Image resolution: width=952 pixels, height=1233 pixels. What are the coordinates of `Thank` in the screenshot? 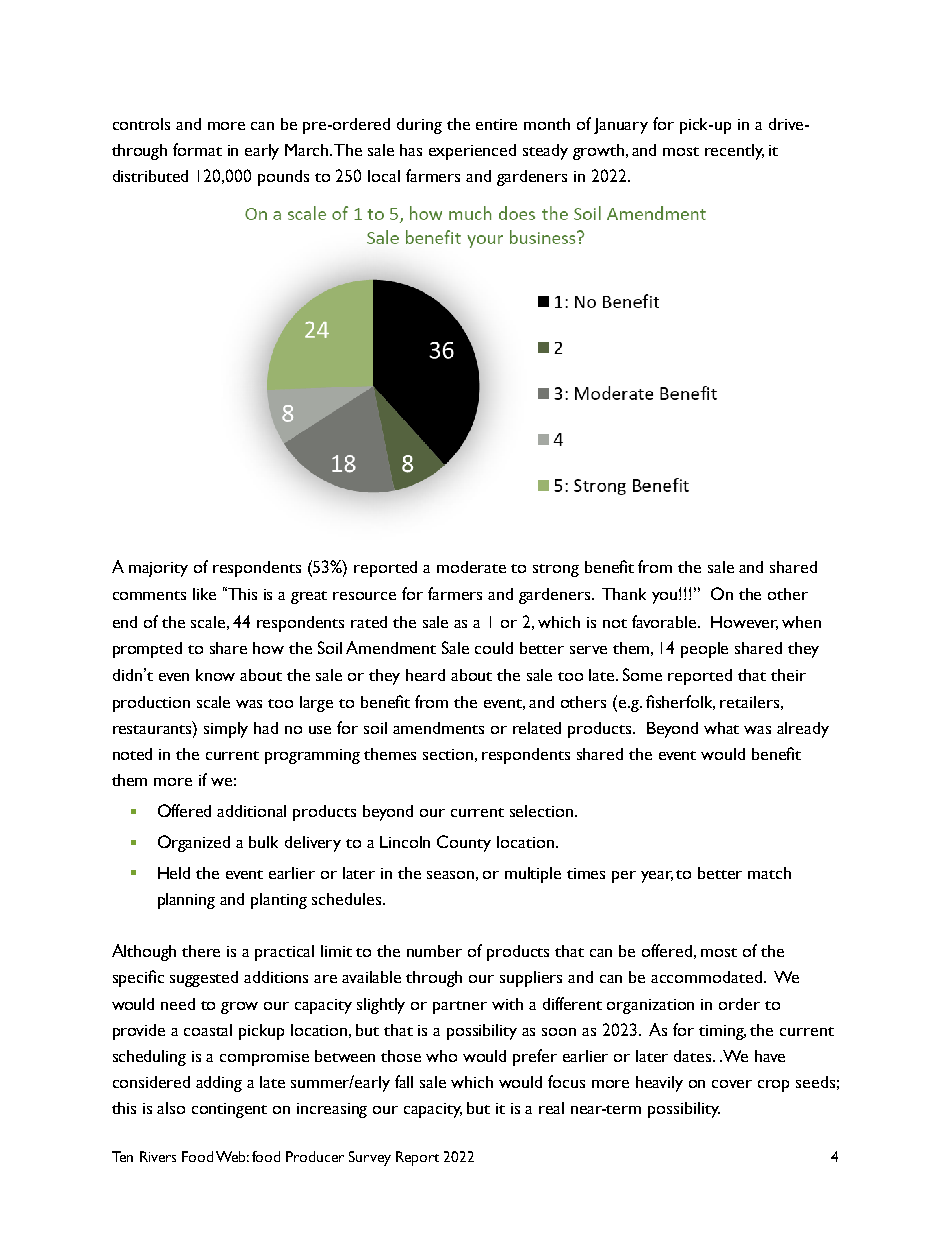 It's located at (624, 594).
